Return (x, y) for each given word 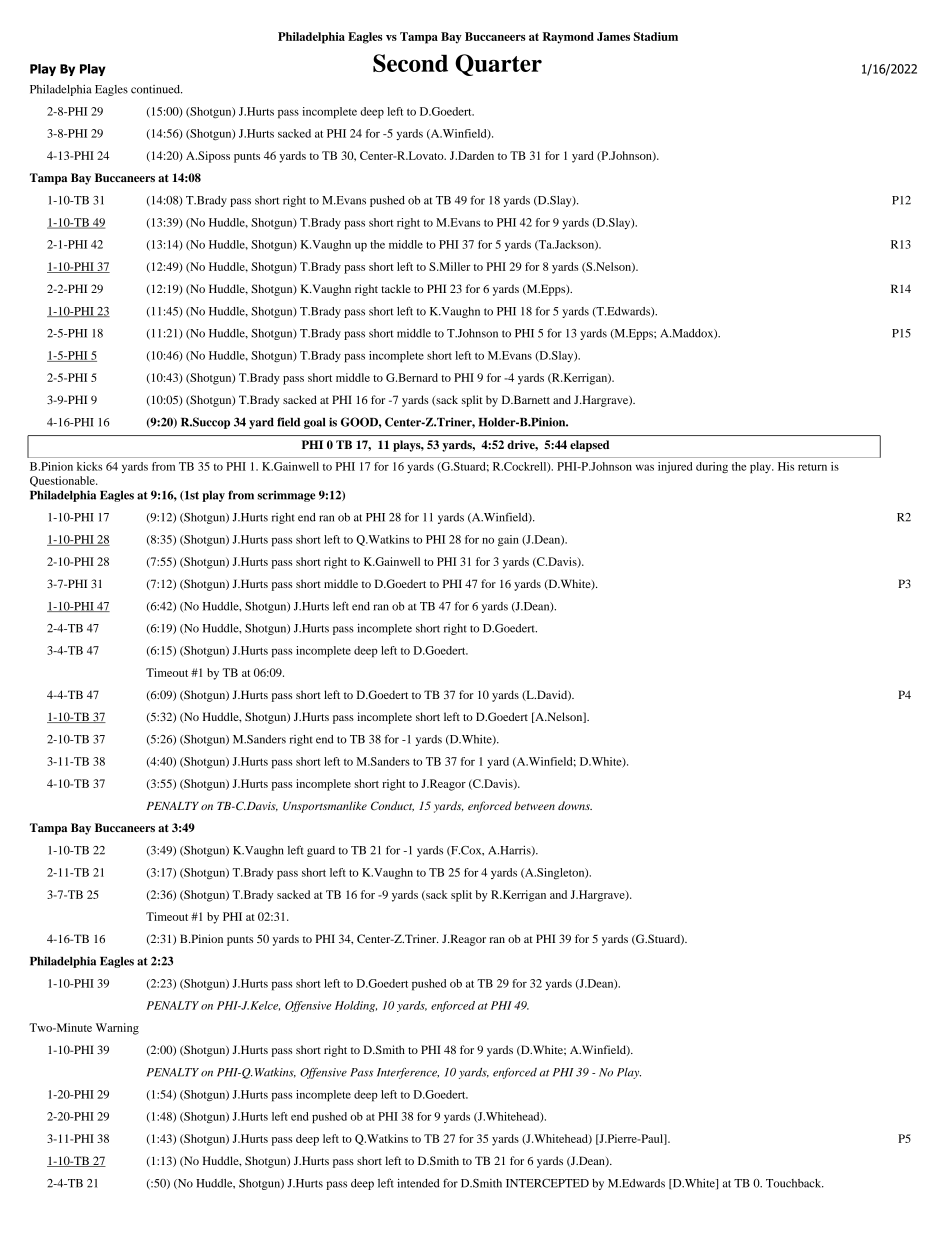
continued (156, 89)
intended (418, 1183)
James (613, 36)
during (712, 468)
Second (410, 63)
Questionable (63, 481)
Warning (117, 1029)
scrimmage (286, 496)
